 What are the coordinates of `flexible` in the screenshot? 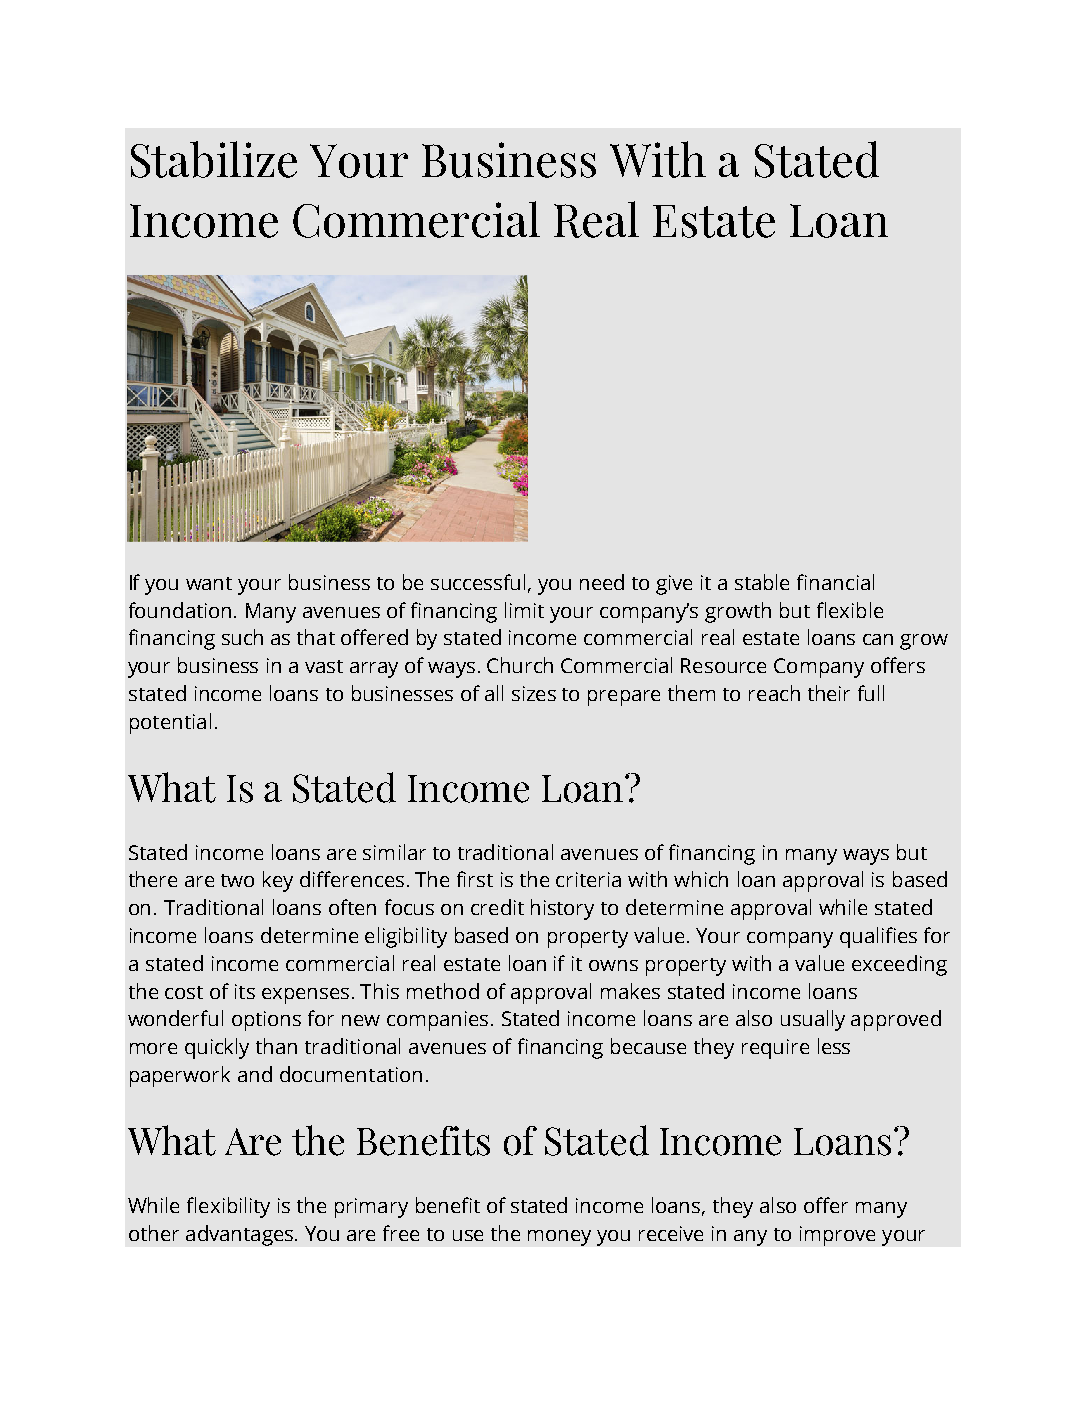 It's located at (850, 610).
